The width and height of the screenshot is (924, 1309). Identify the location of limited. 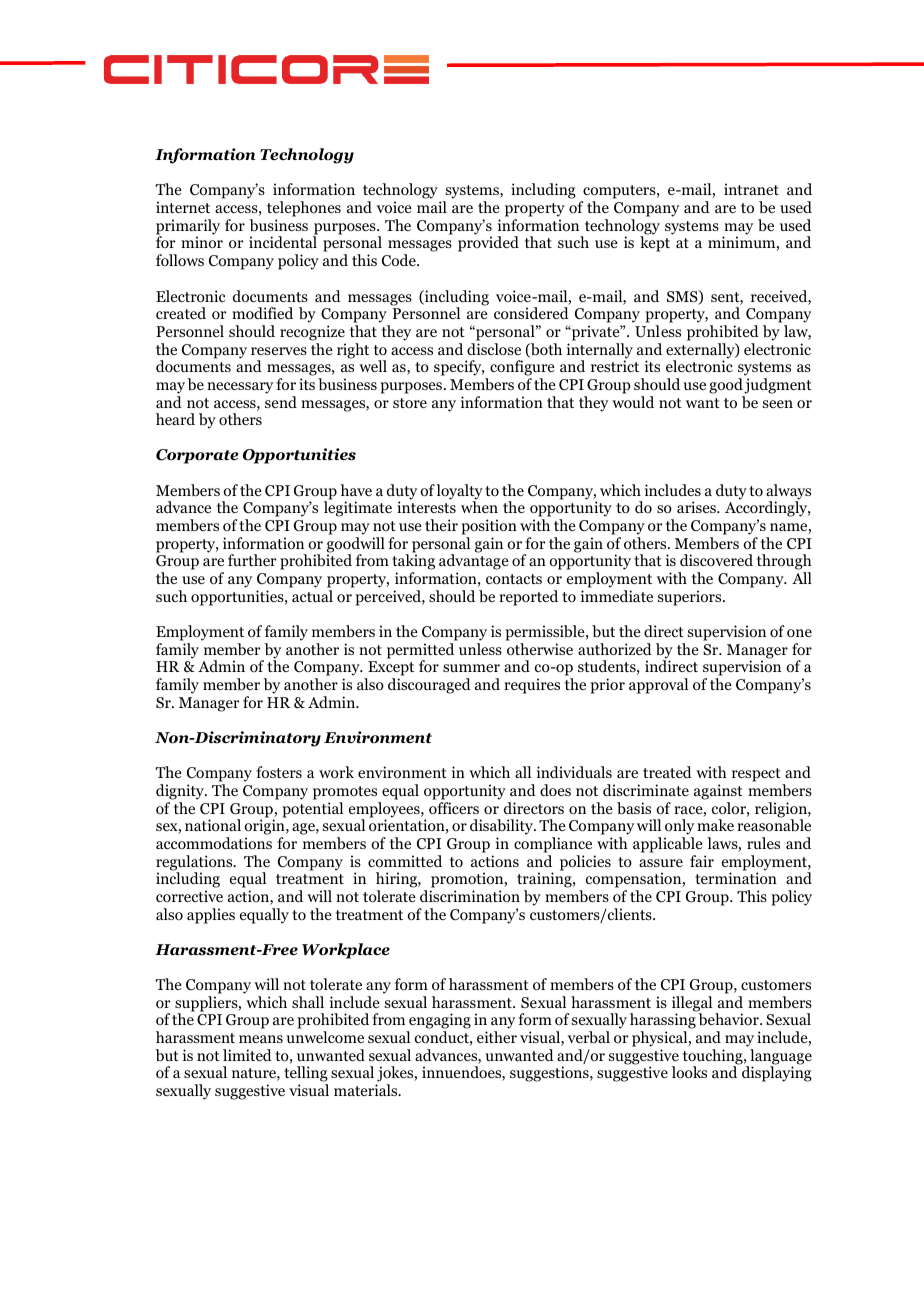
(247, 1055).
